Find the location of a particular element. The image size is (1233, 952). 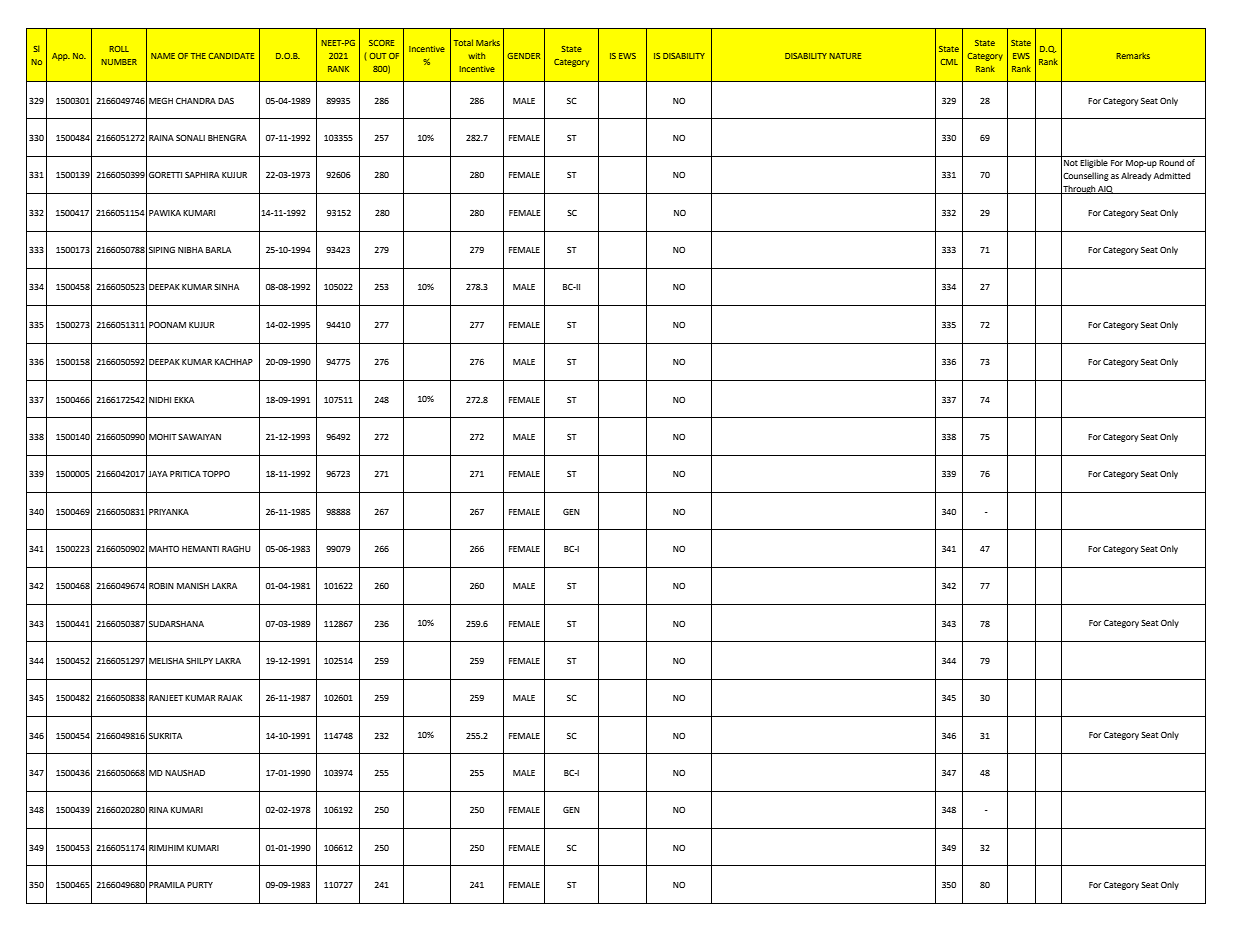

THE is located at coordinates (198, 56).
